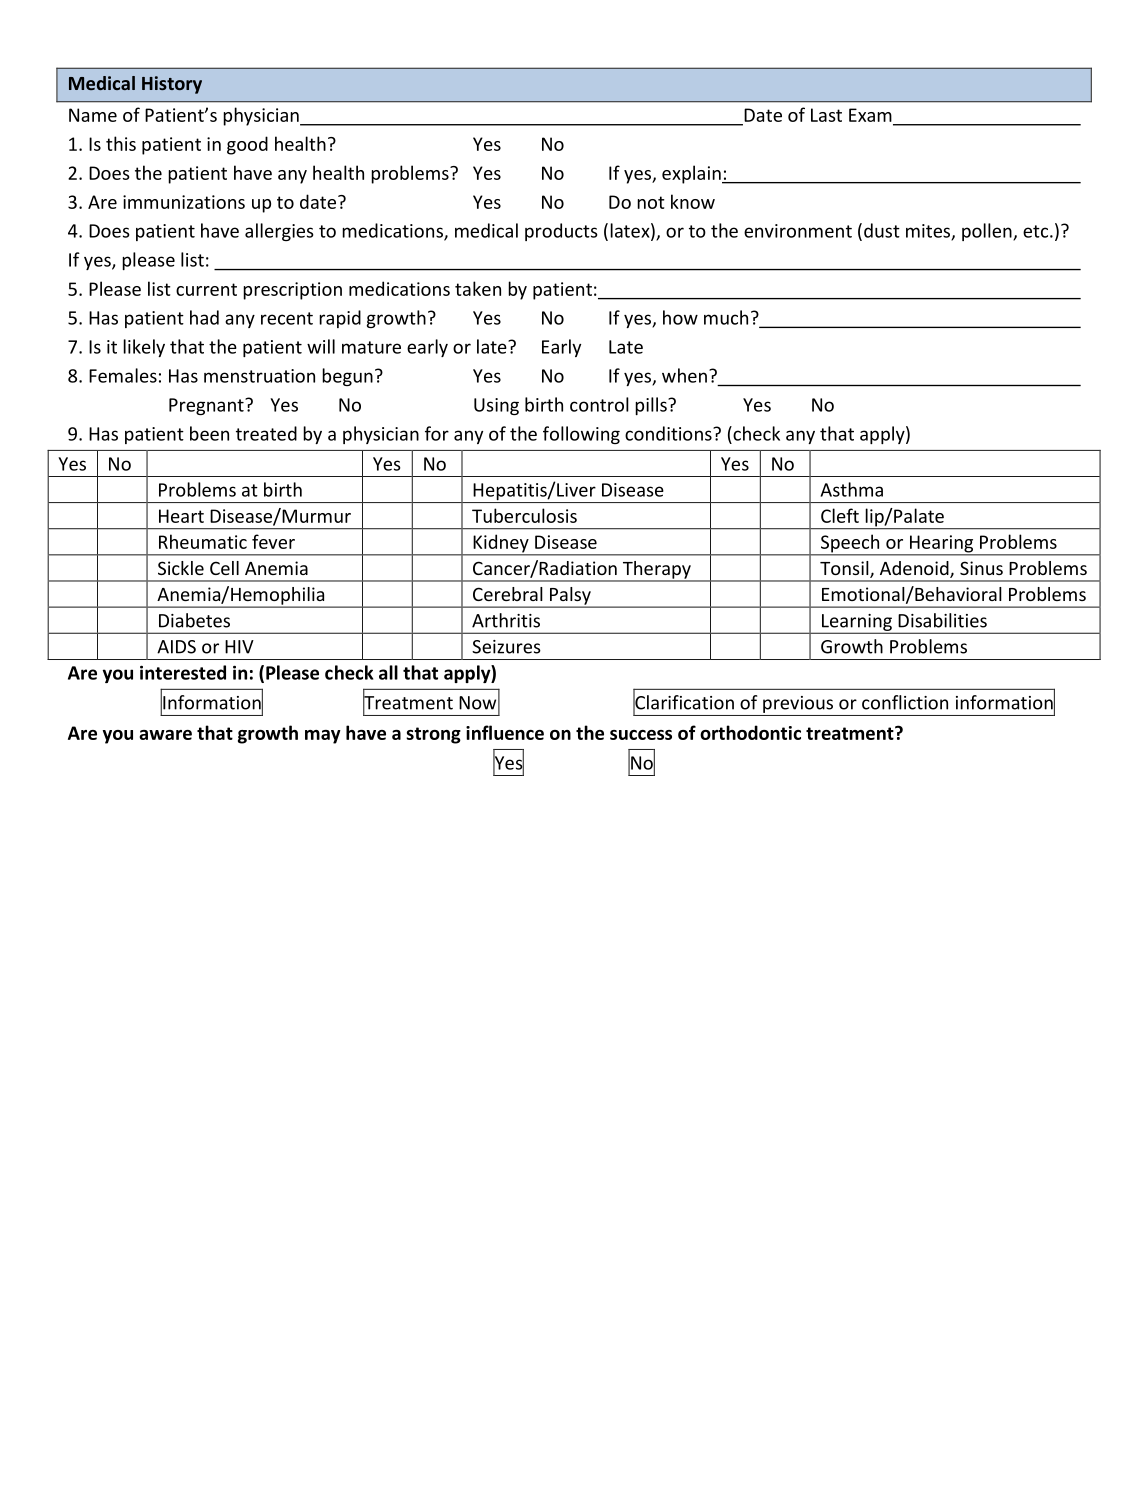 The height and width of the page is (1486, 1148). Describe the element at coordinates (496, 406) in the page. I see `Using` at that location.
